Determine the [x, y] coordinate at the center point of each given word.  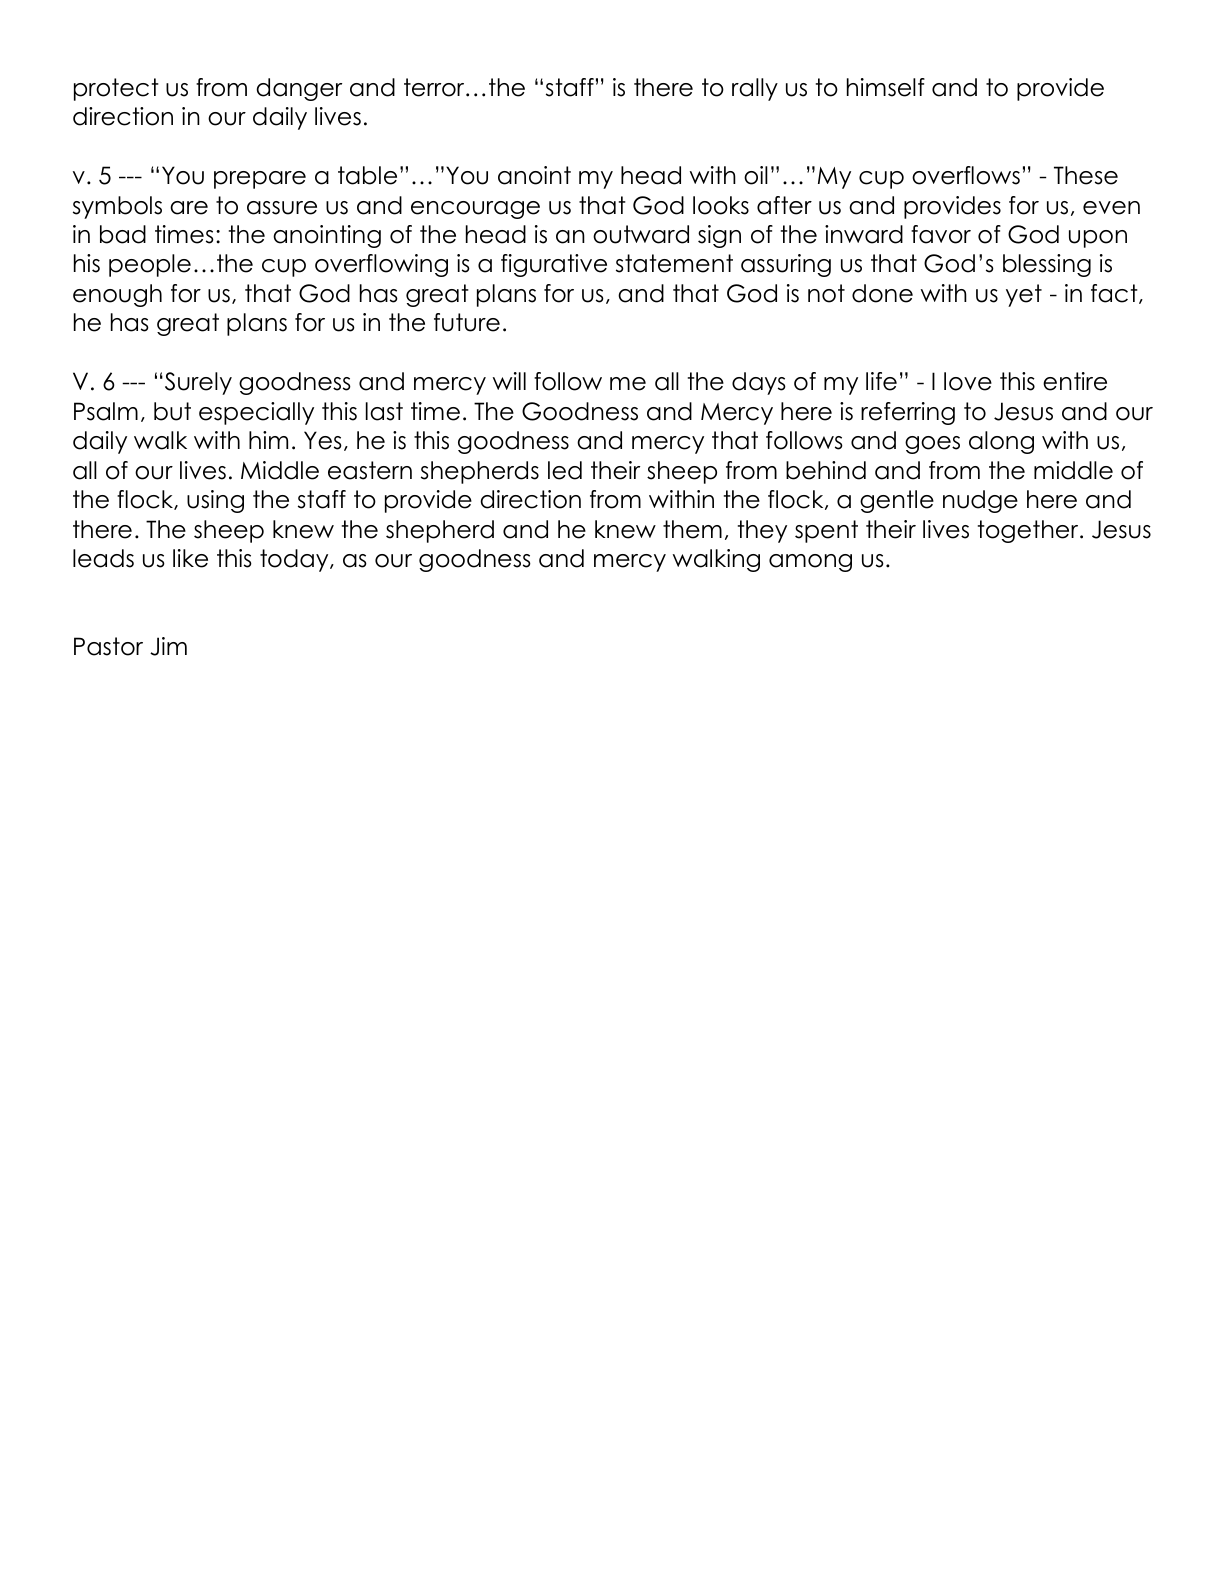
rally [755, 89]
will [509, 381]
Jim [168, 646]
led [565, 470]
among [810, 563]
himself [886, 87]
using [215, 501]
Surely [197, 383]
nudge [980, 501]
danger [299, 89]
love [968, 381]
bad [123, 234]
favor [941, 234]
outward [641, 234]
